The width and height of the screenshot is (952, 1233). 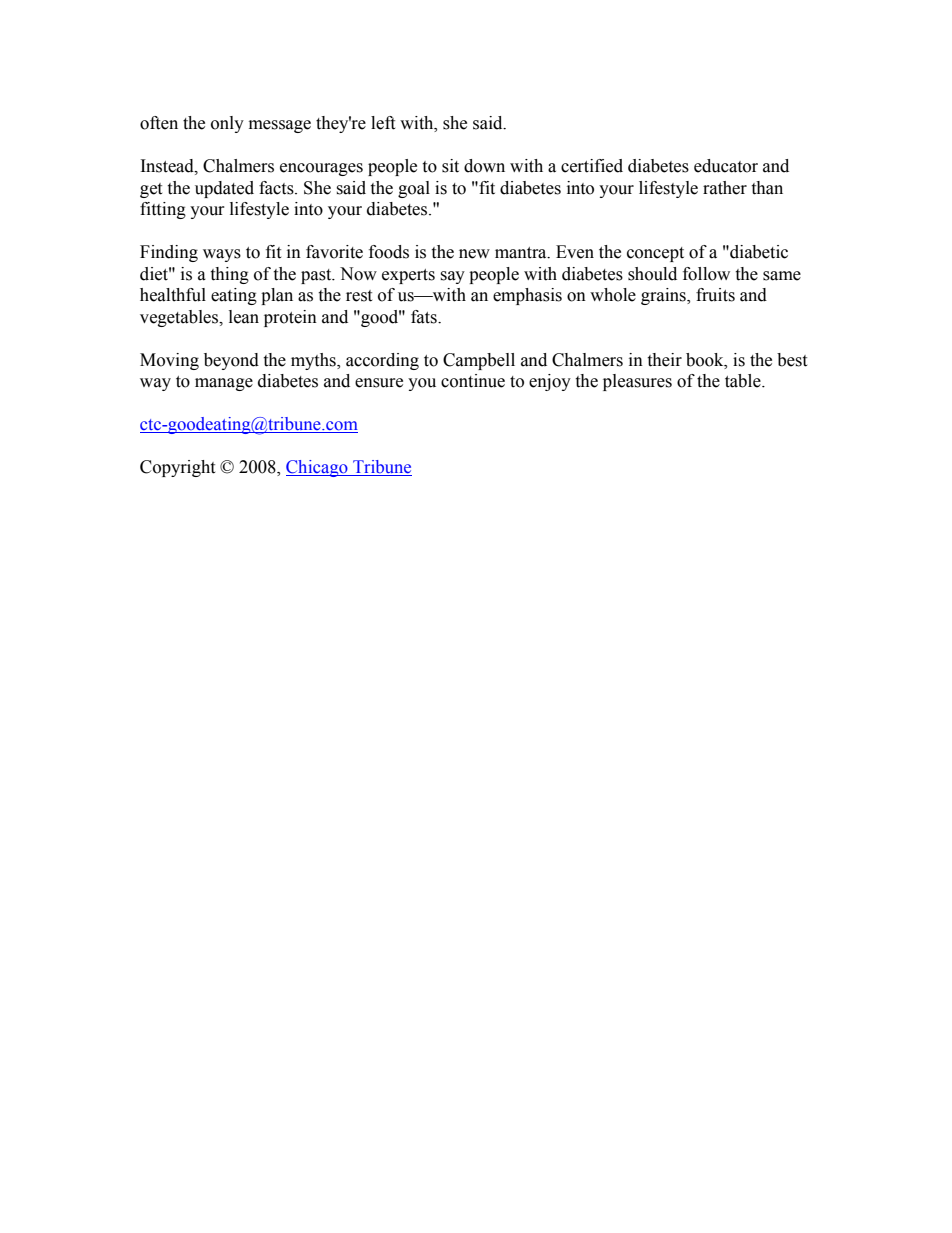 What do you see at coordinates (227, 124) in the screenshot?
I see `only` at bounding box center [227, 124].
